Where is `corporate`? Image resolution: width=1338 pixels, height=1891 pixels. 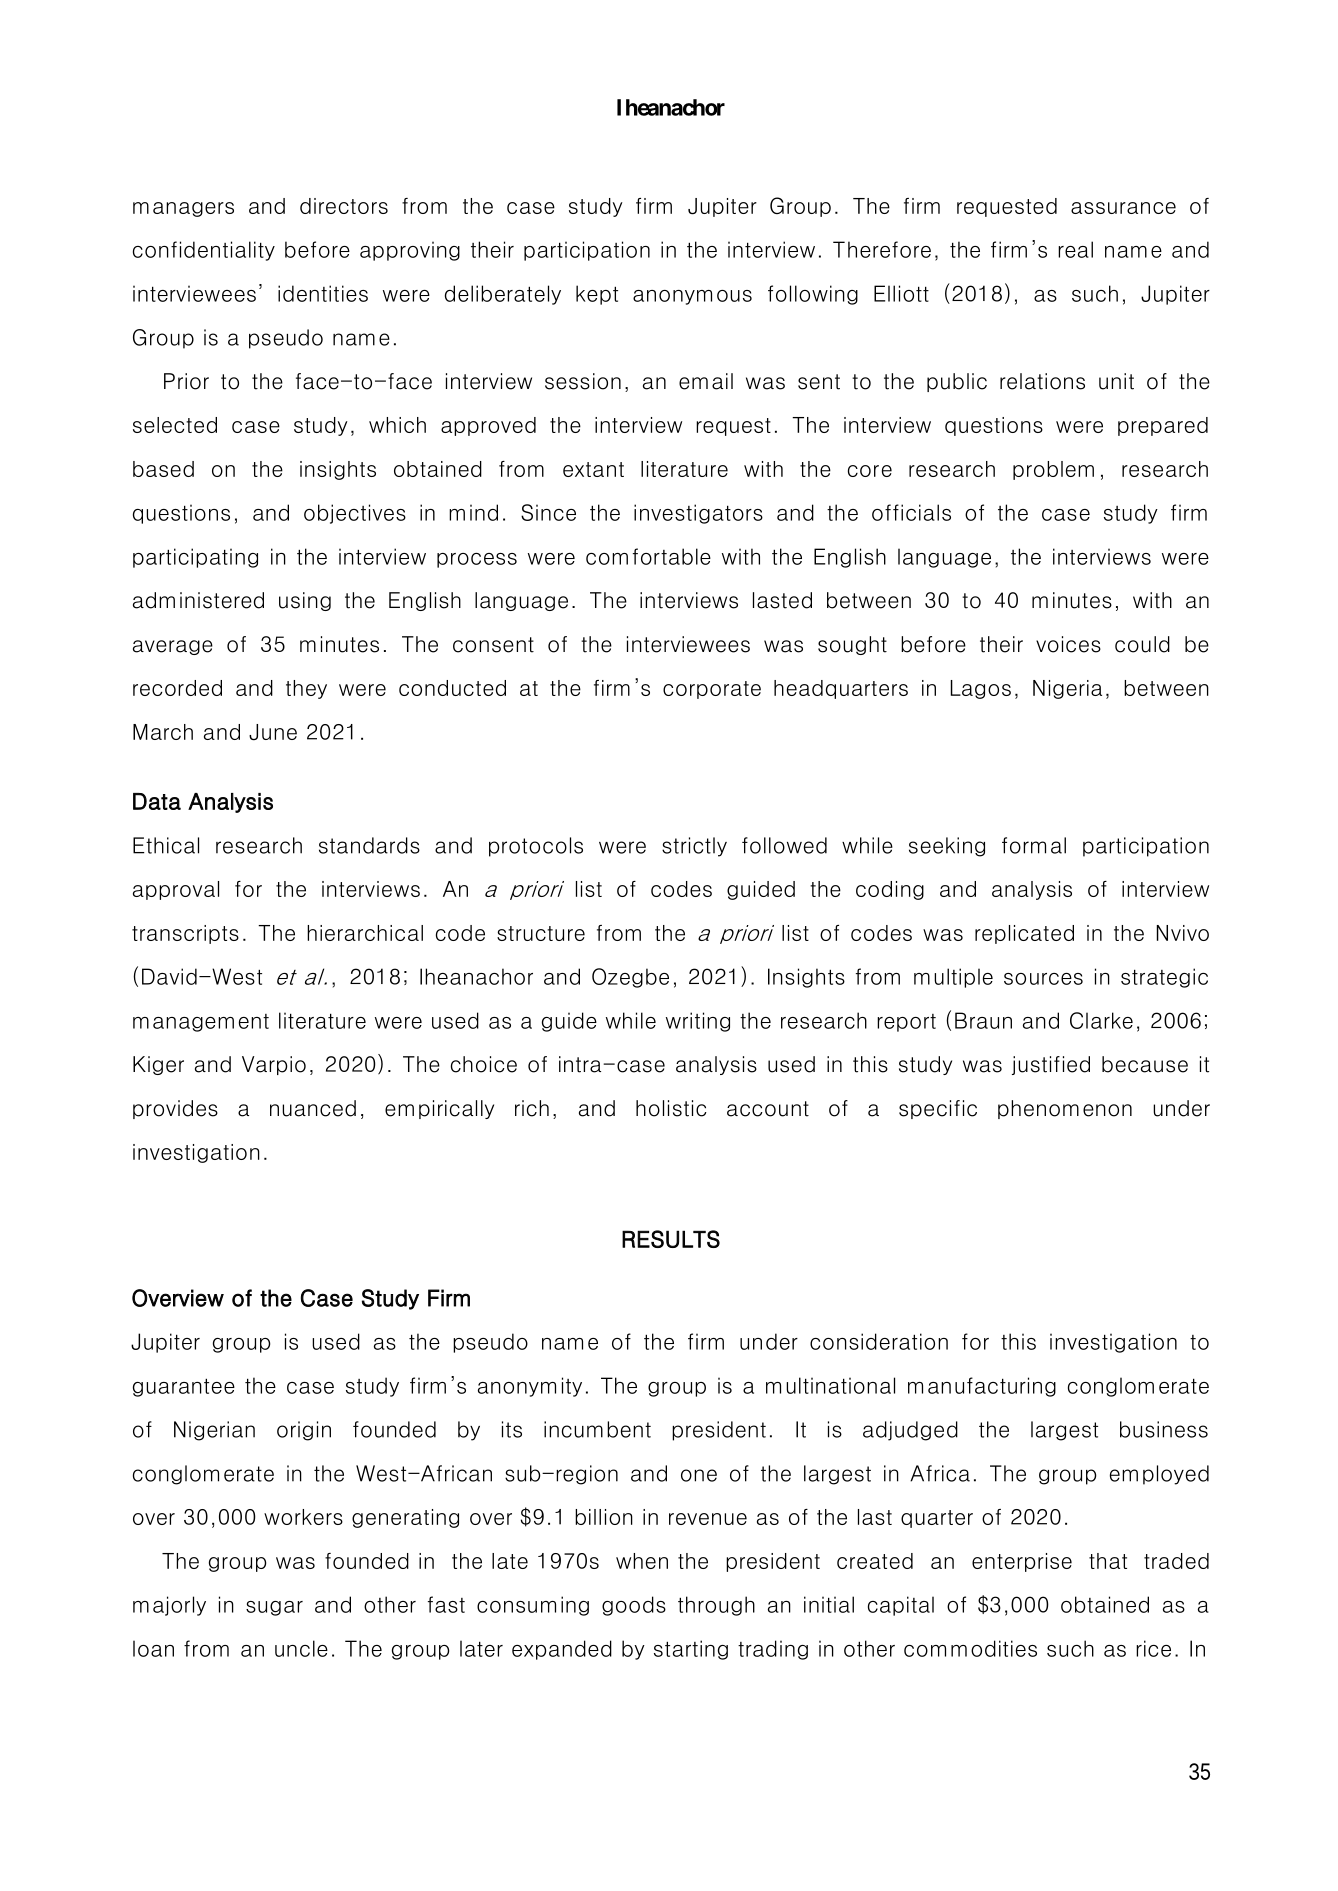 corporate is located at coordinates (712, 690).
